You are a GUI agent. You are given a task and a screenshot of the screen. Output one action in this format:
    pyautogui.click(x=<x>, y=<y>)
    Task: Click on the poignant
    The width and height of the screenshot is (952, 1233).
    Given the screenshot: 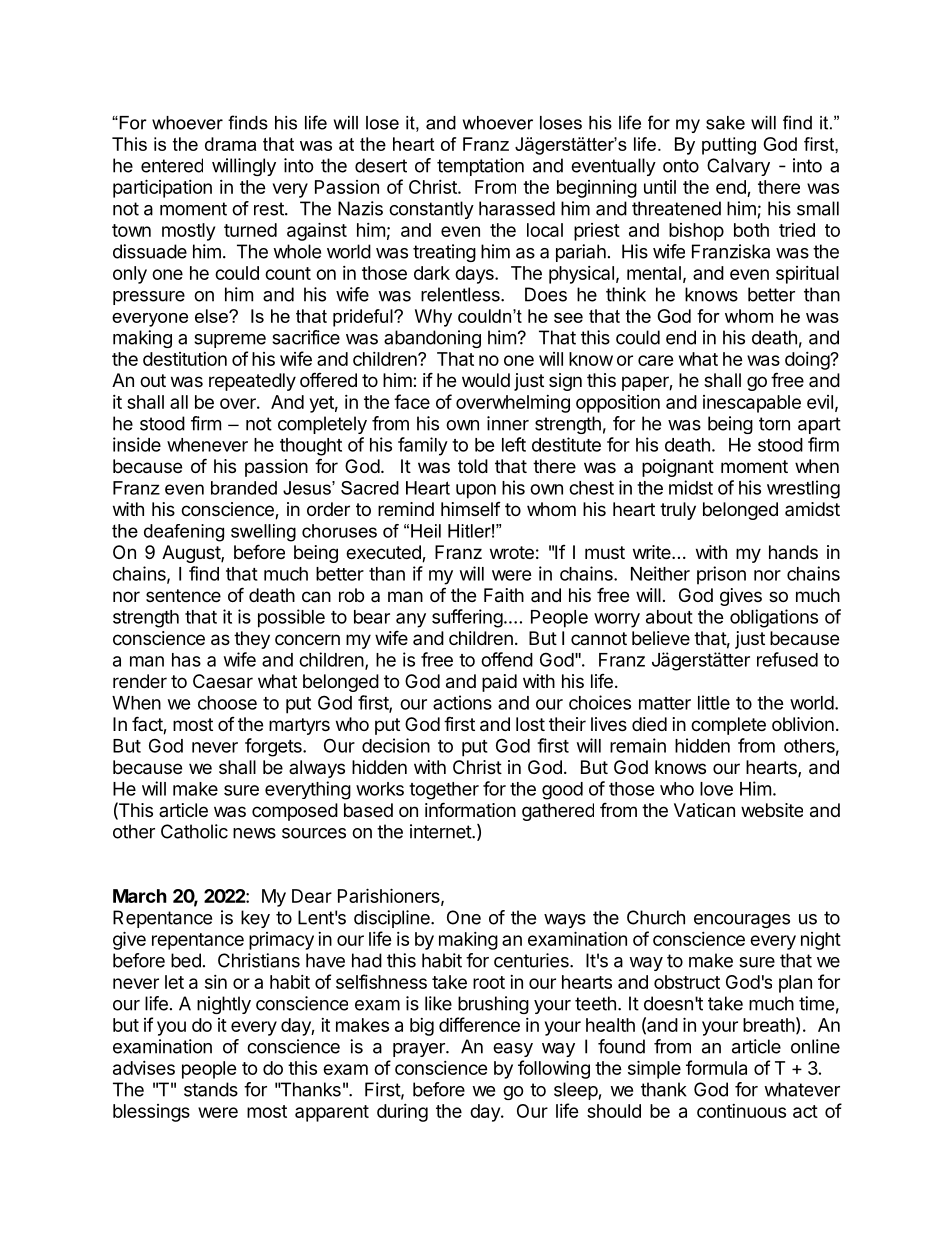 What is the action you would take?
    pyautogui.click(x=678, y=468)
